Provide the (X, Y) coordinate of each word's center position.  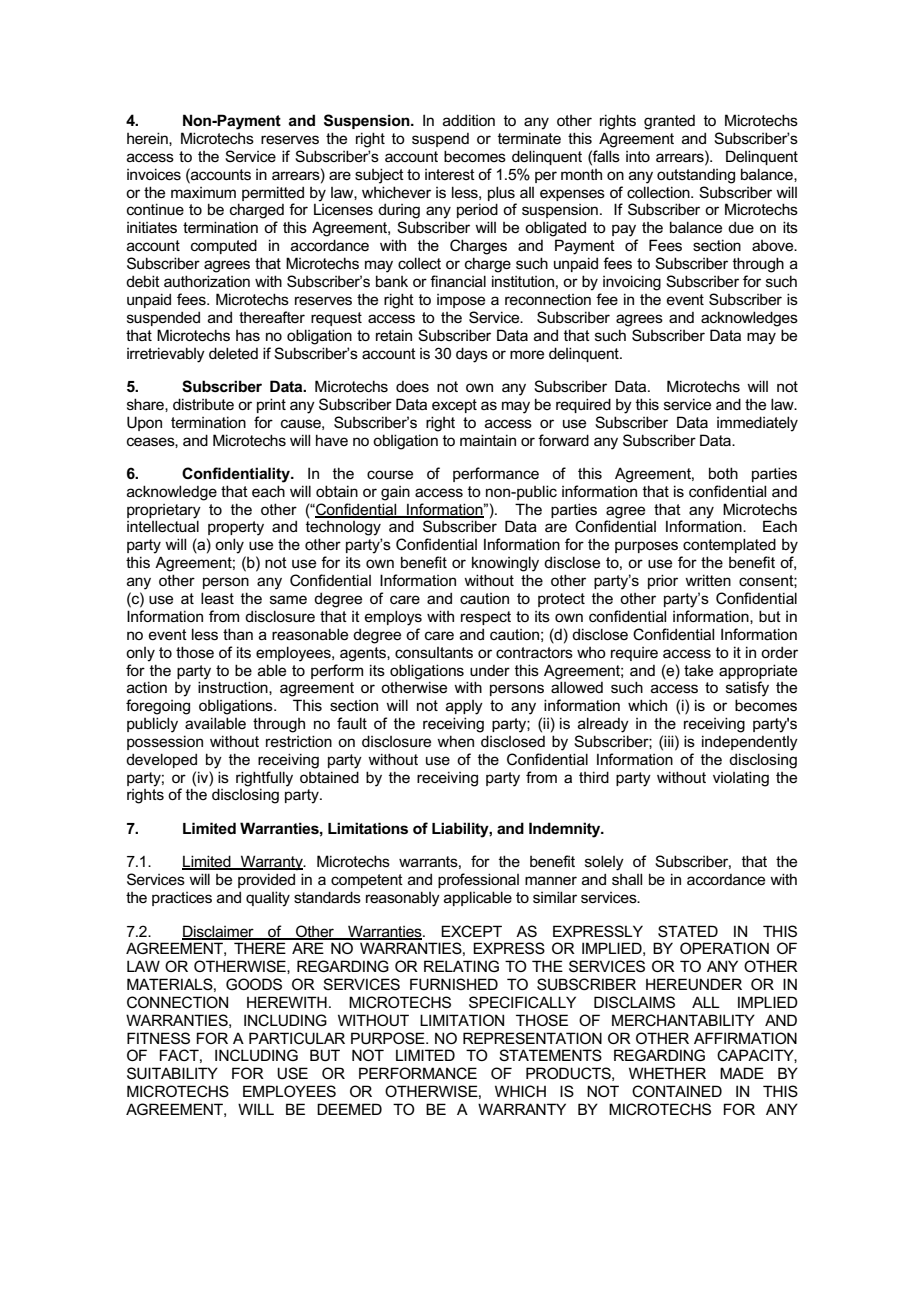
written (708, 580)
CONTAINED (677, 1091)
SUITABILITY (172, 1073)
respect (486, 618)
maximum (203, 192)
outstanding (696, 176)
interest (450, 174)
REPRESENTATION (532, 1038)
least (217, 598)
